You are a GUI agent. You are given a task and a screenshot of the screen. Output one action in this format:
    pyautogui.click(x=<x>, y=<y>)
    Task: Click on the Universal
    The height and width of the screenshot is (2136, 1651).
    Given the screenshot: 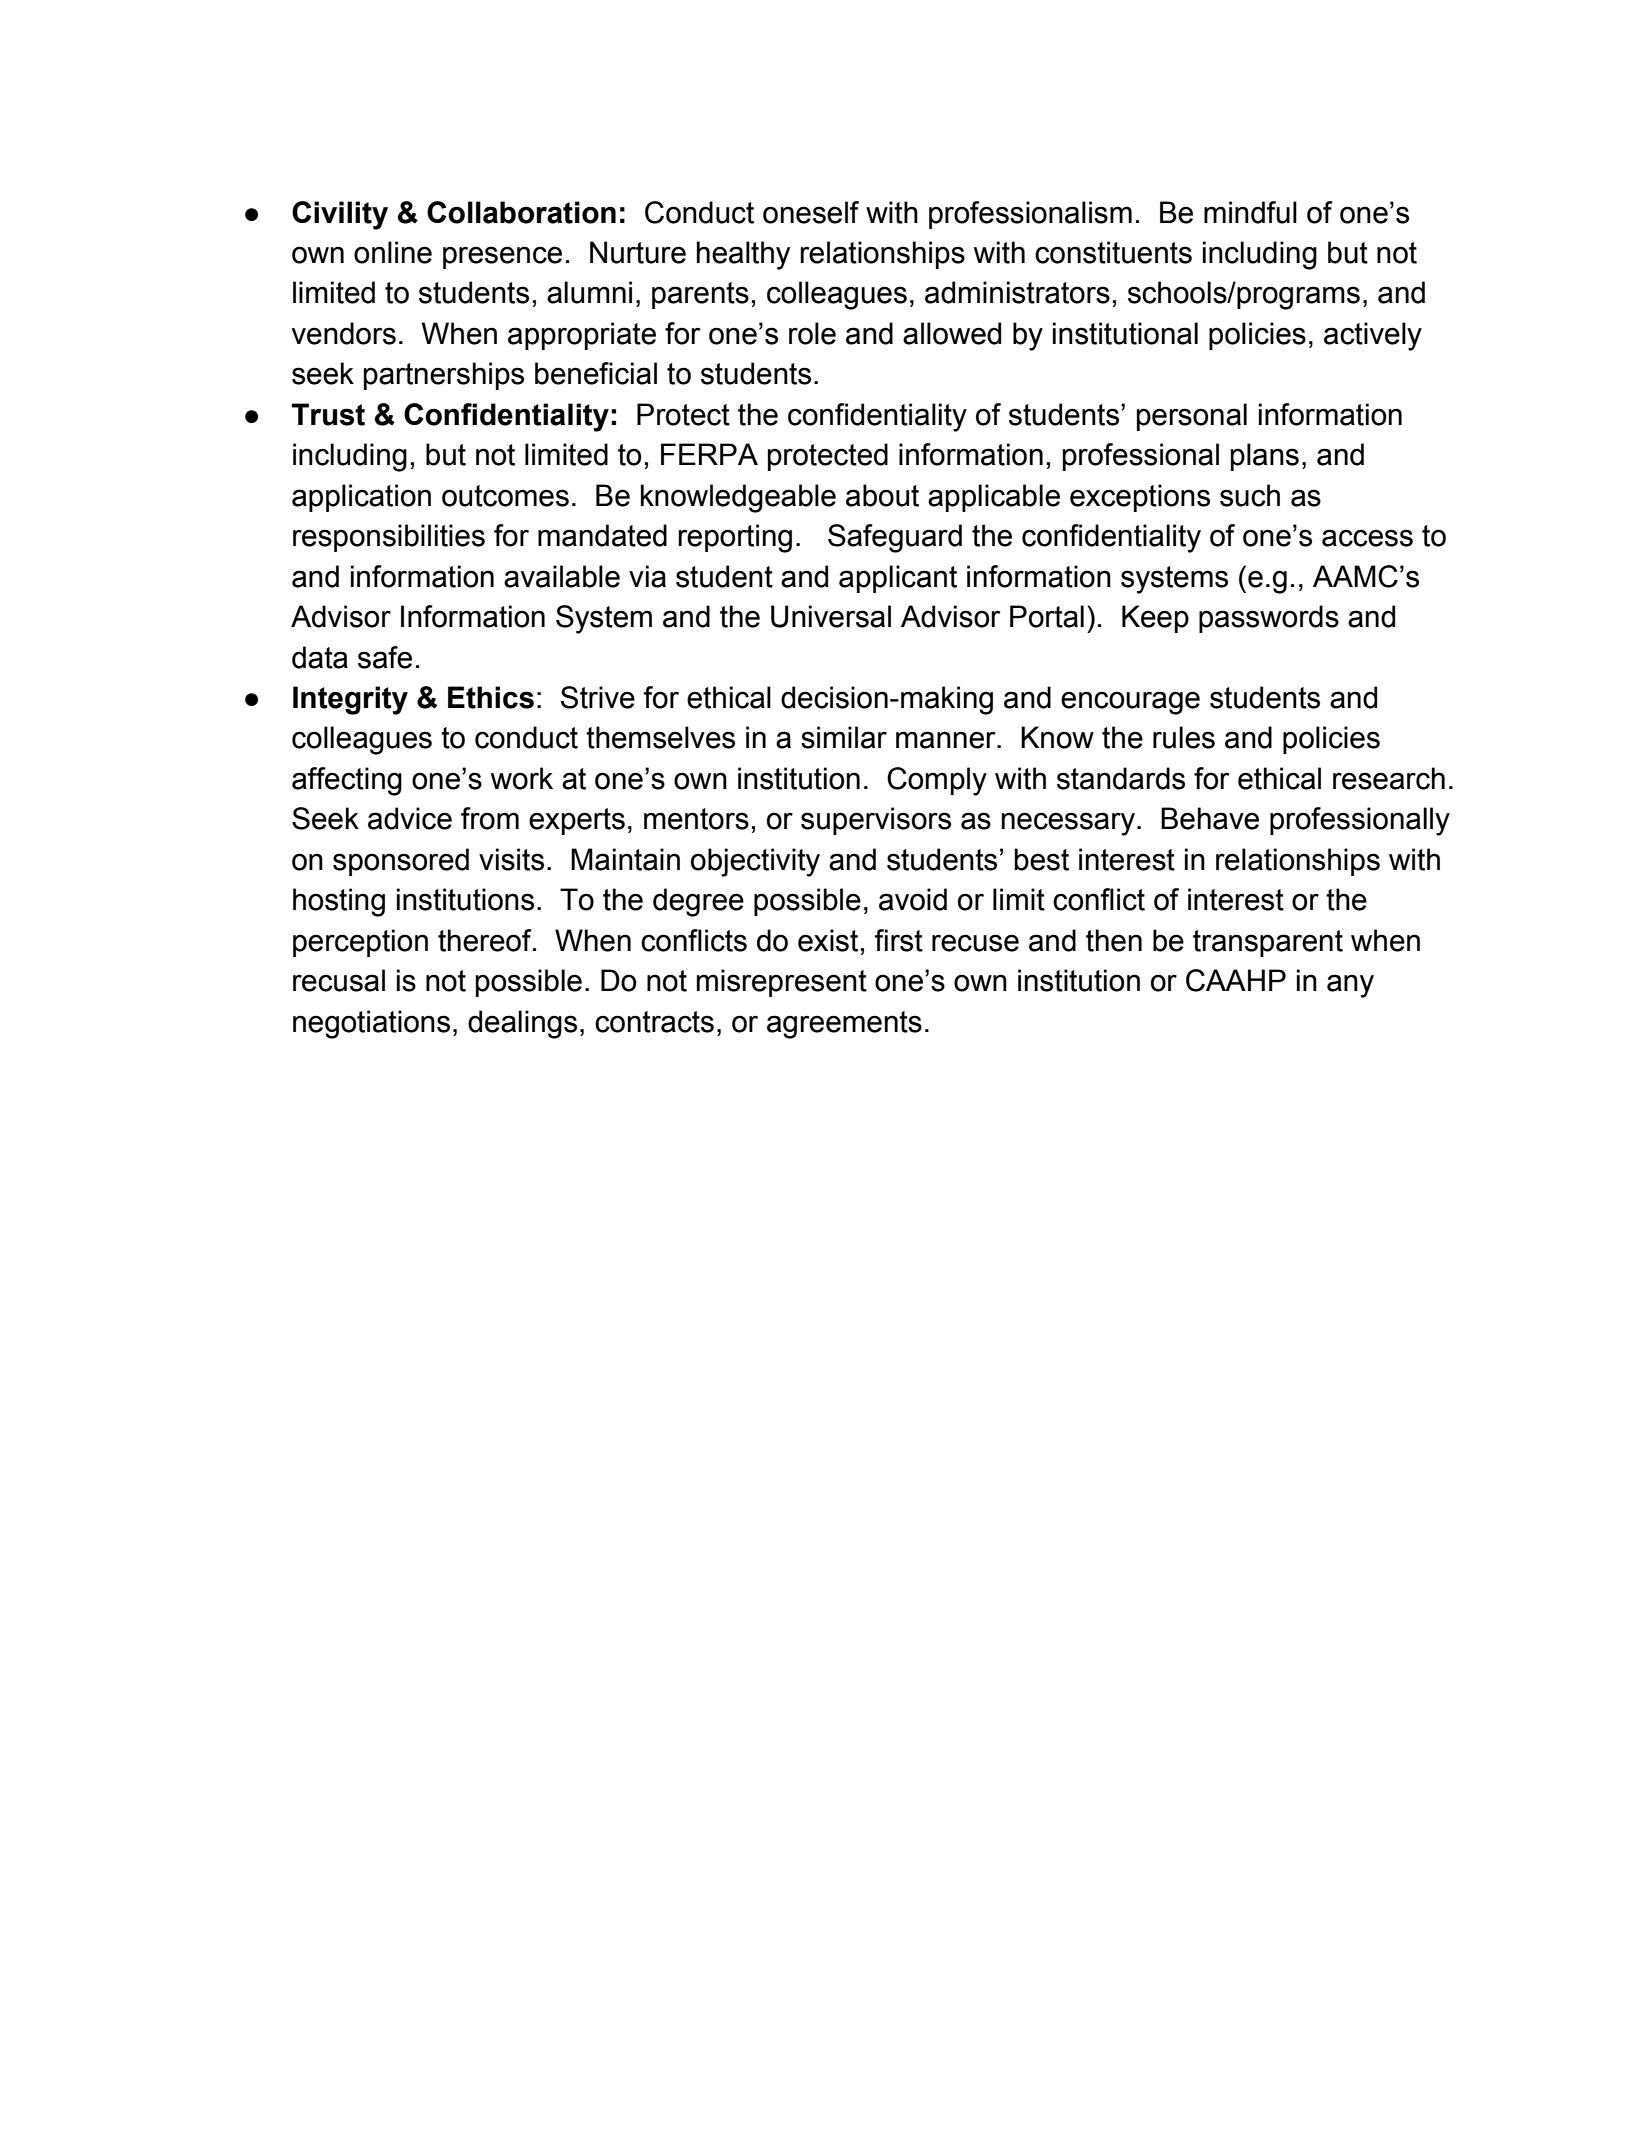 What is the action you would take?
    pyautogui.click(x=831, y=616)
